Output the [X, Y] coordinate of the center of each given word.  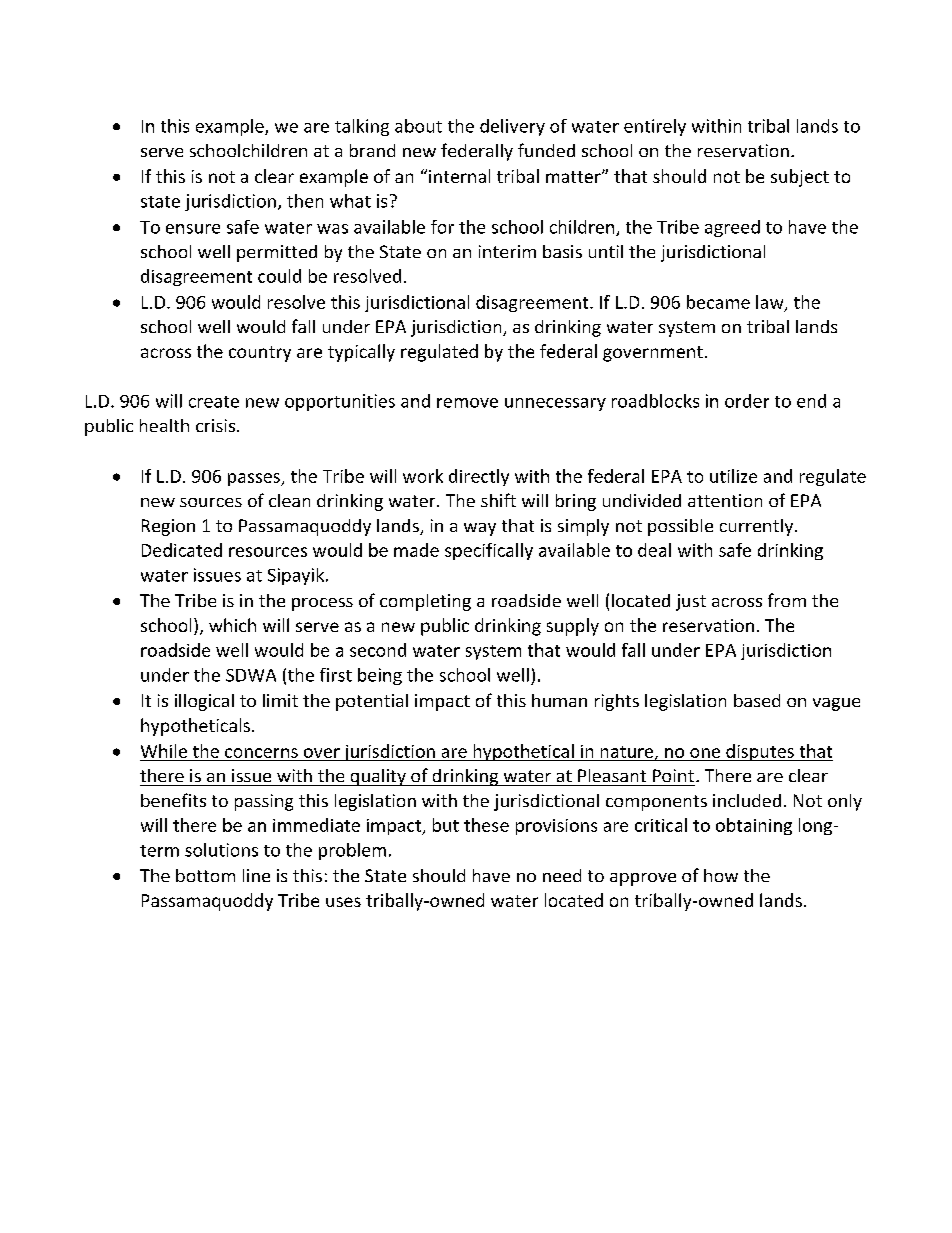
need [562, 875]
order [747, 401]
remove [467, 403]
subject [800, 178]
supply [573, 627]
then [305, 201]
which [232, 625]
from [787, 600]
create [214, 402]
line [256, 875]
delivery [512, 127]
